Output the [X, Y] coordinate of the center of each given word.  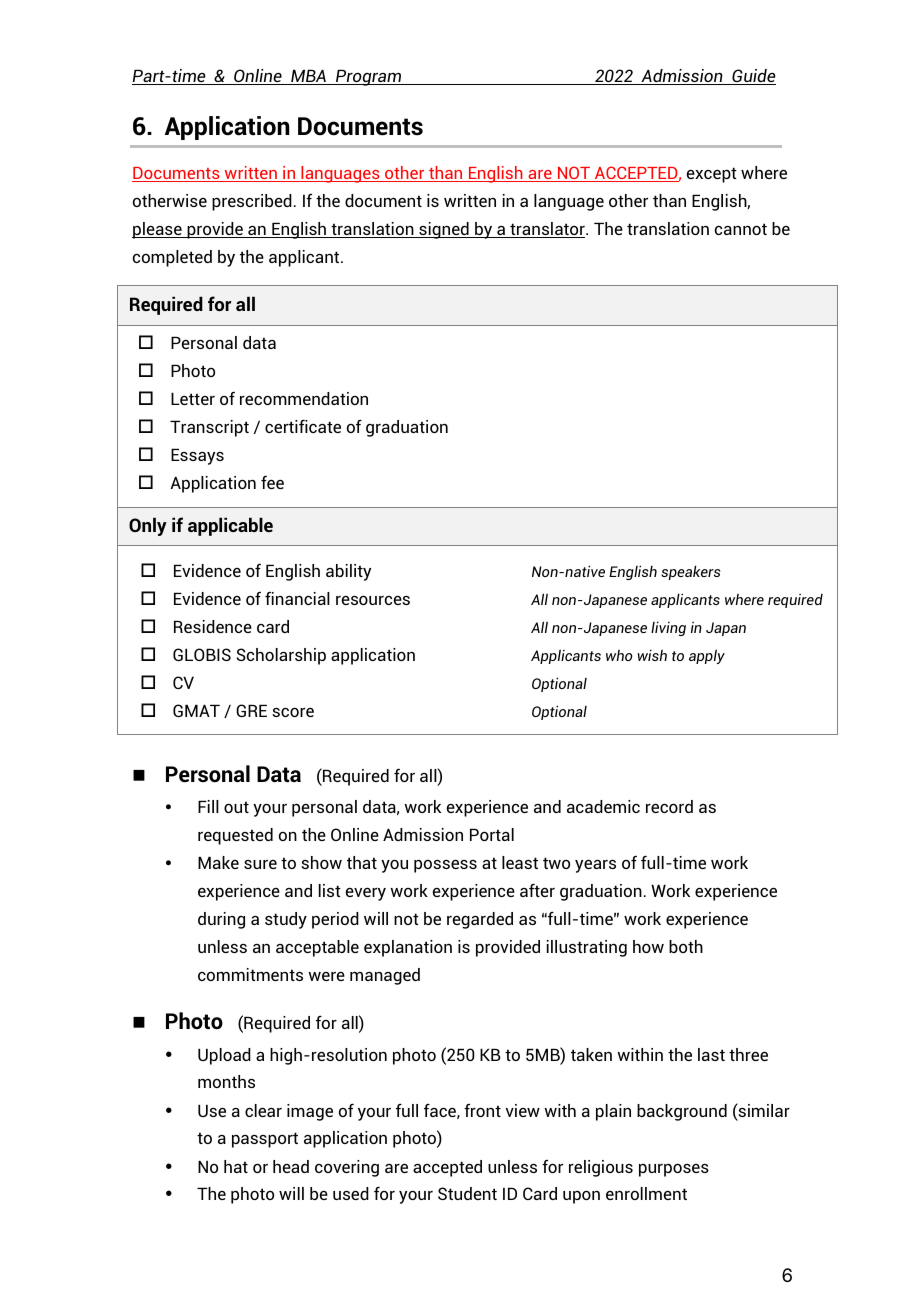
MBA [308, 77]
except [712, 175]
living [668, 628]
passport [265, 1140]
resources [373, 600]
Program [369, 77]
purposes [674, 1170]
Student [467, 1193]
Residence [213, 626]
